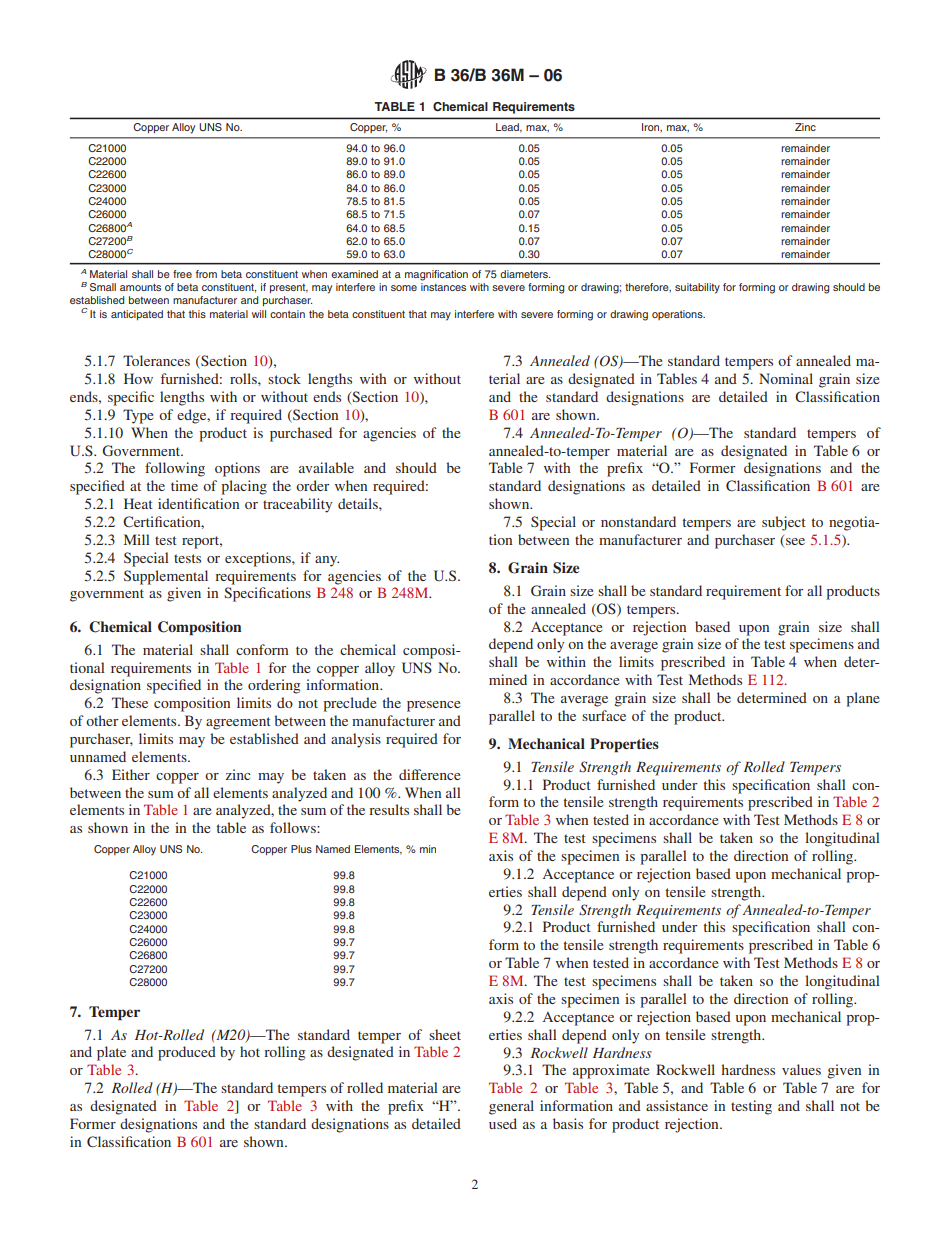  Describe the element at coordinates (443, 287) in the screenshot. I see `instances` at that location.
